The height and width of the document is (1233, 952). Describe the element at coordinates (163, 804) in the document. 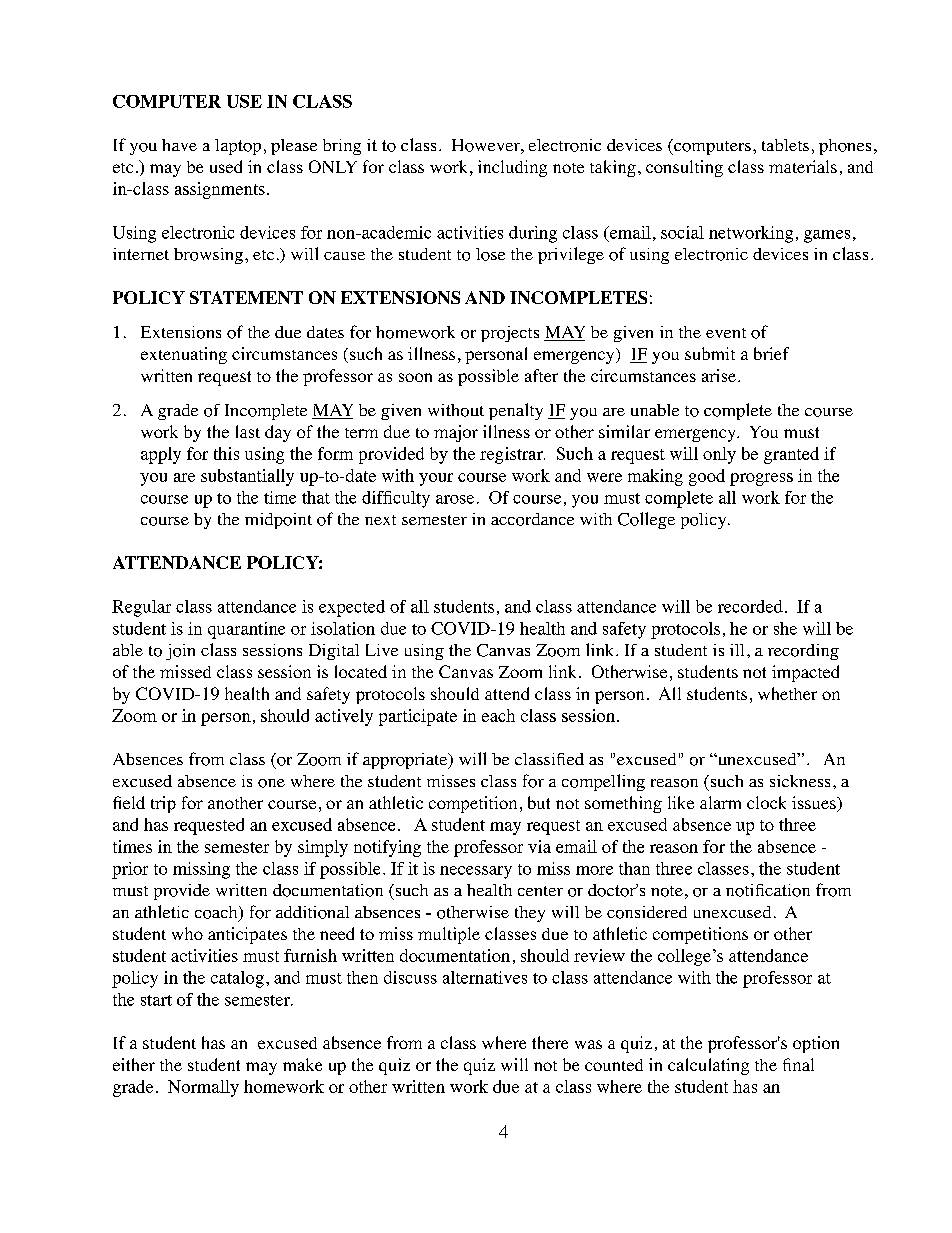

I see `trip` at that location.
